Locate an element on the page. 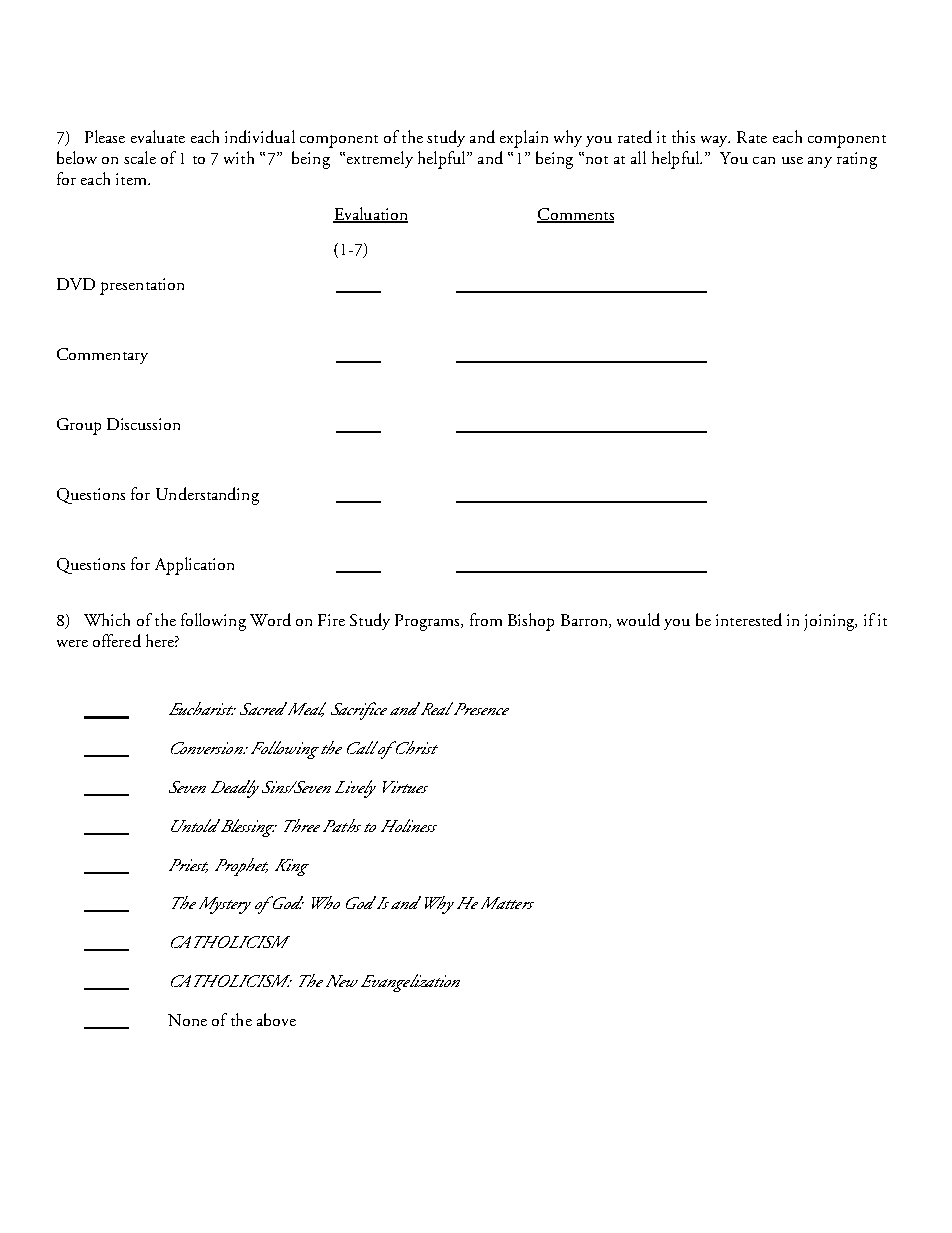 Image resolution: width=952 pixels, height=1233 pixels. above is located at coordinates (276, 1019).
